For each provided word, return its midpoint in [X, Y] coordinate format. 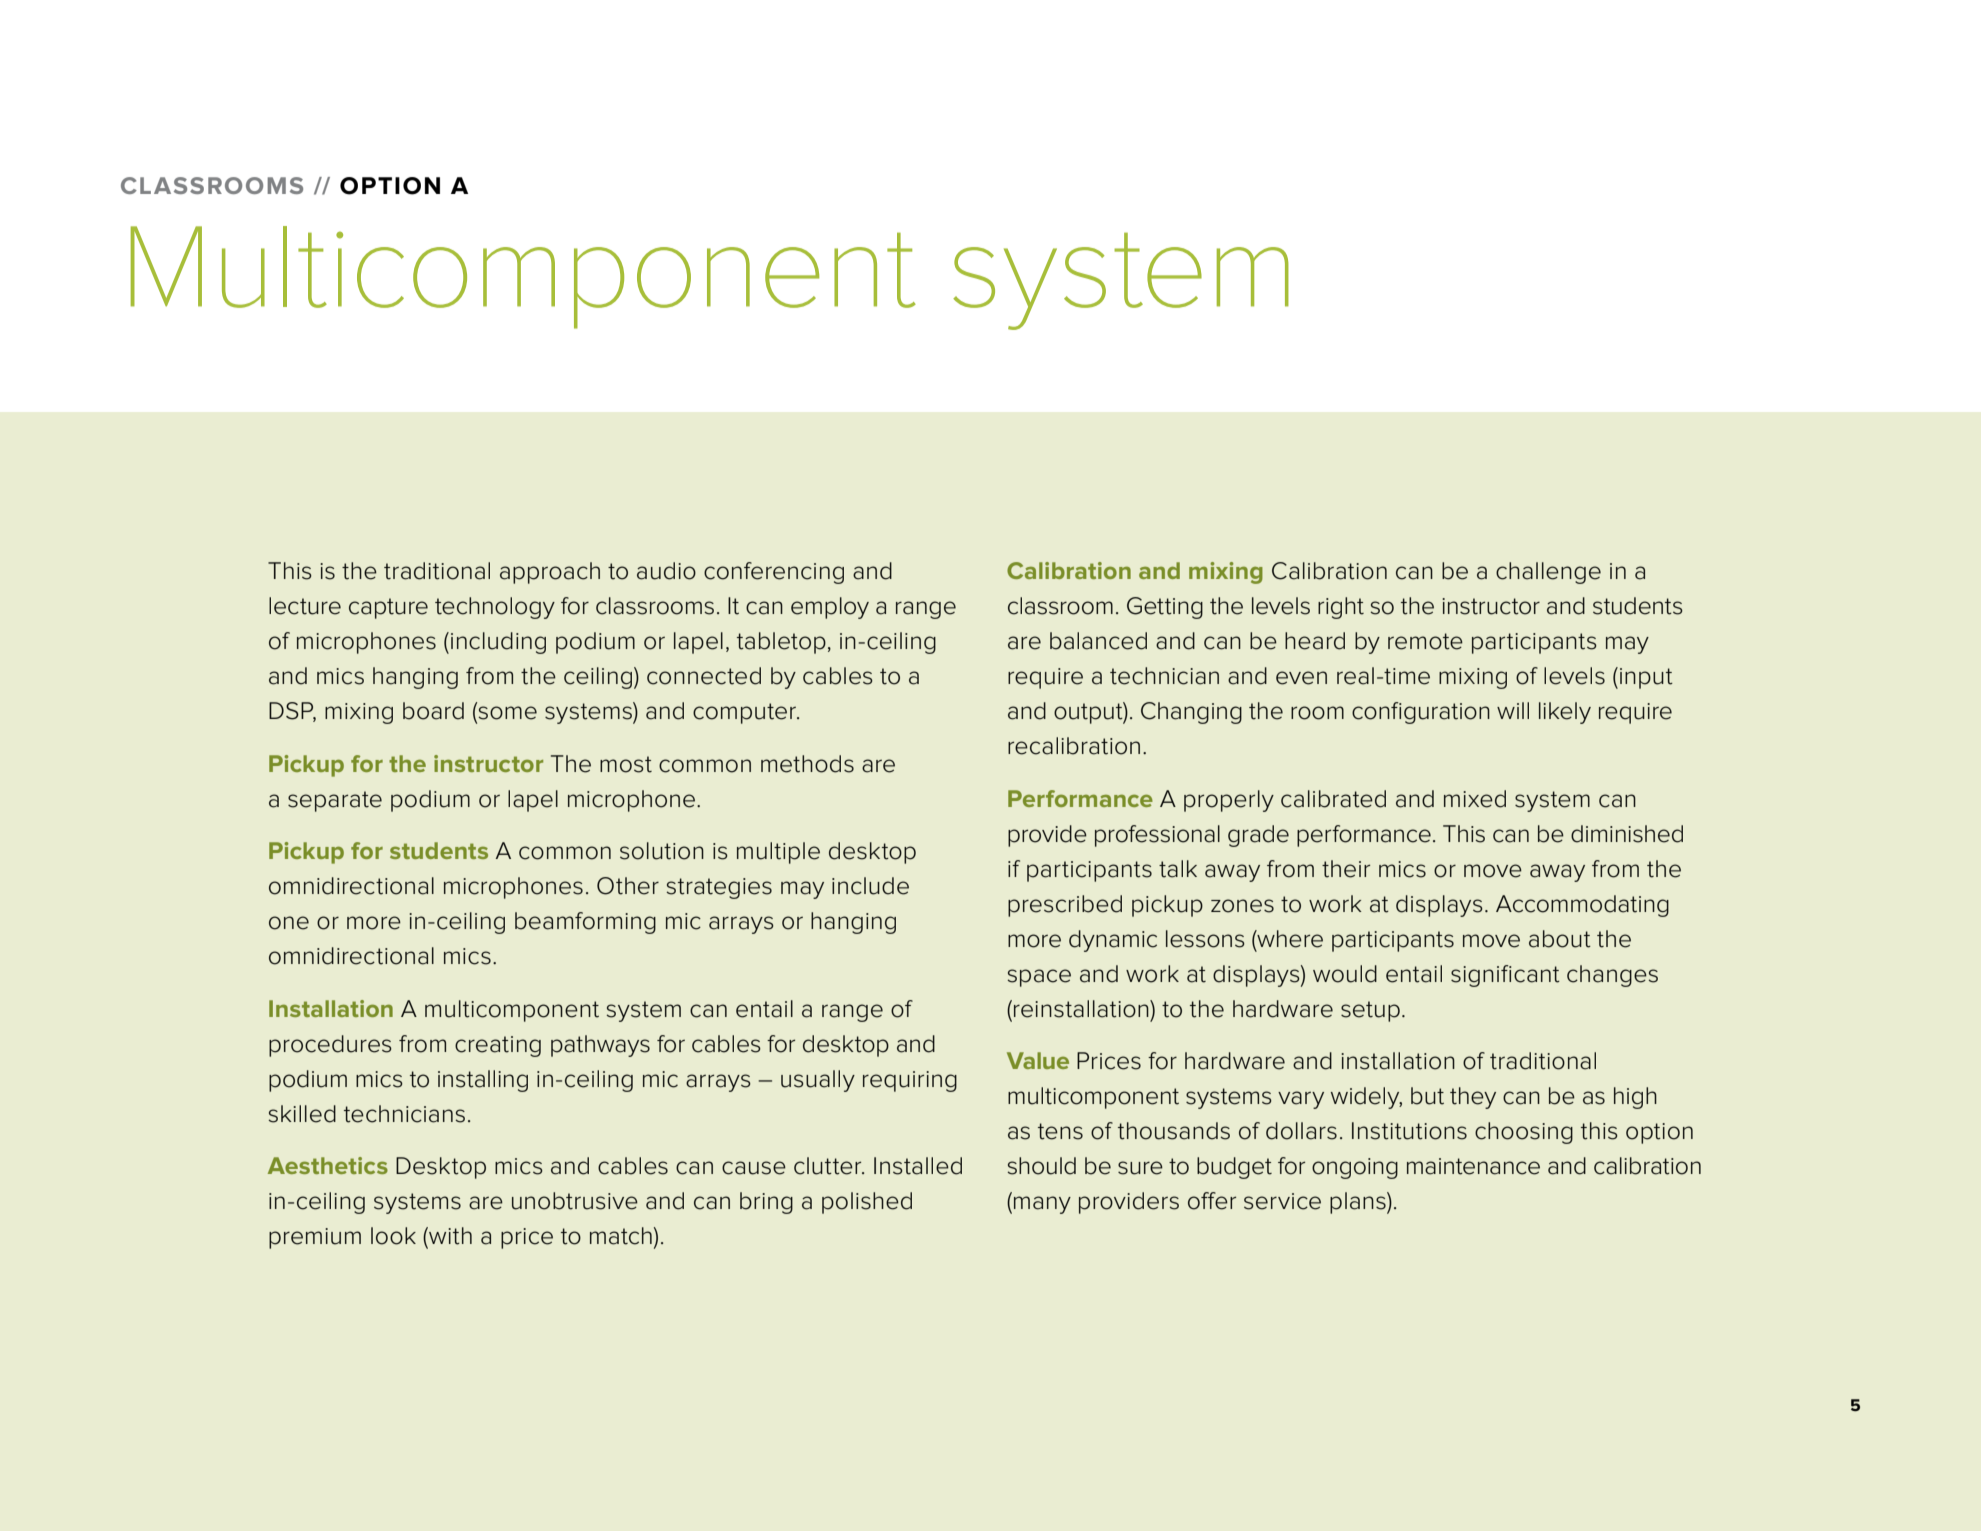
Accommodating [1582, 906]
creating [498, 1046]
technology [495, 608]
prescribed [1065, 906]
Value [1038, 1060]
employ [830, 608]
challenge [1548, 573]
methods [807, 764]
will [1513, 710]
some [506, 713]
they [1473, 1098]
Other [628, 886]
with [449, 1236]
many [1042, 1205]
